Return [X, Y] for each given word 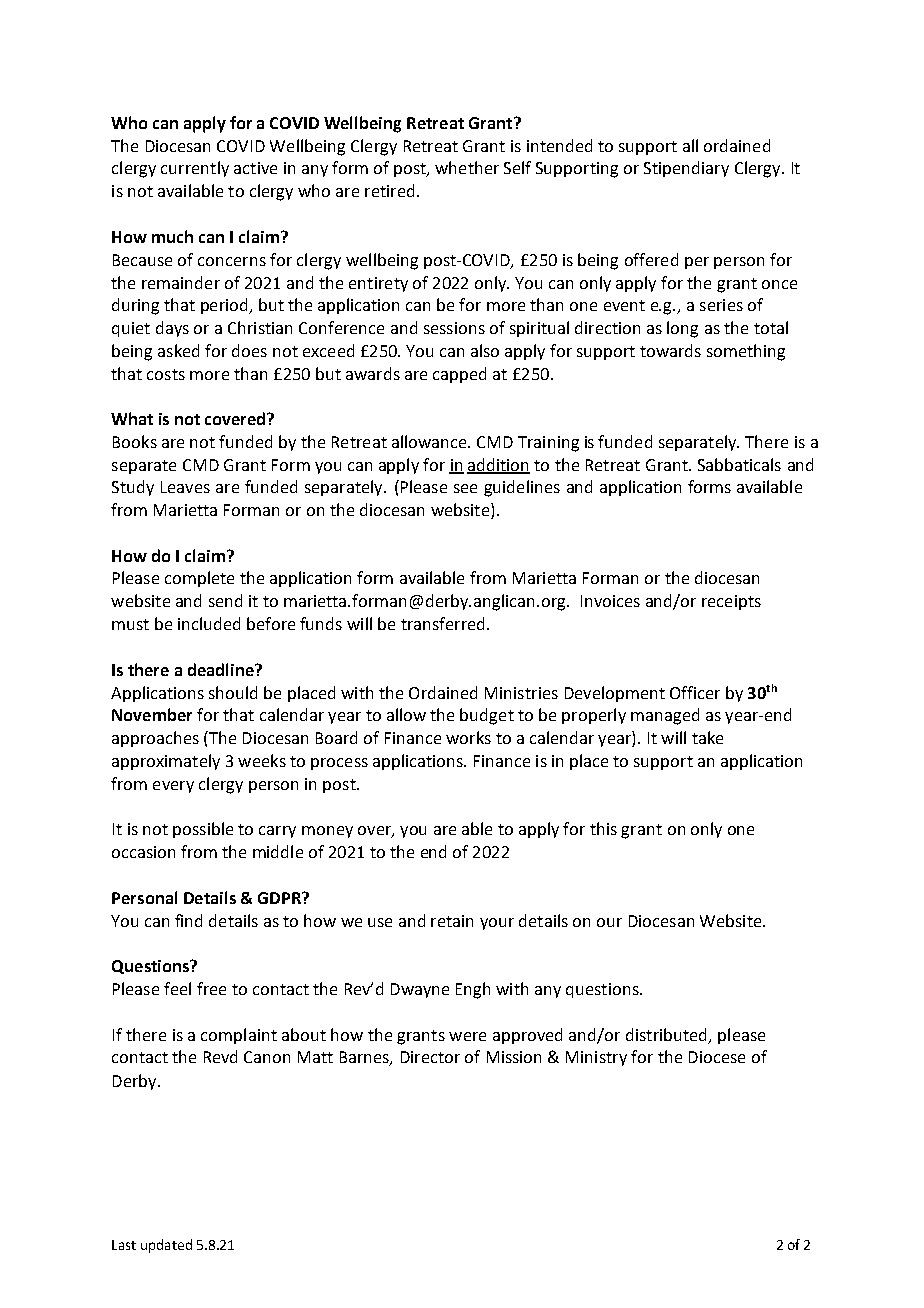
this [603, 828]
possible [203, 830]
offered [651, 259]
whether [467, 167]
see [465, 488]
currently [195, 169]
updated [166, 1246]
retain [452, 921]
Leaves [185, 487]
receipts [731, 602]
